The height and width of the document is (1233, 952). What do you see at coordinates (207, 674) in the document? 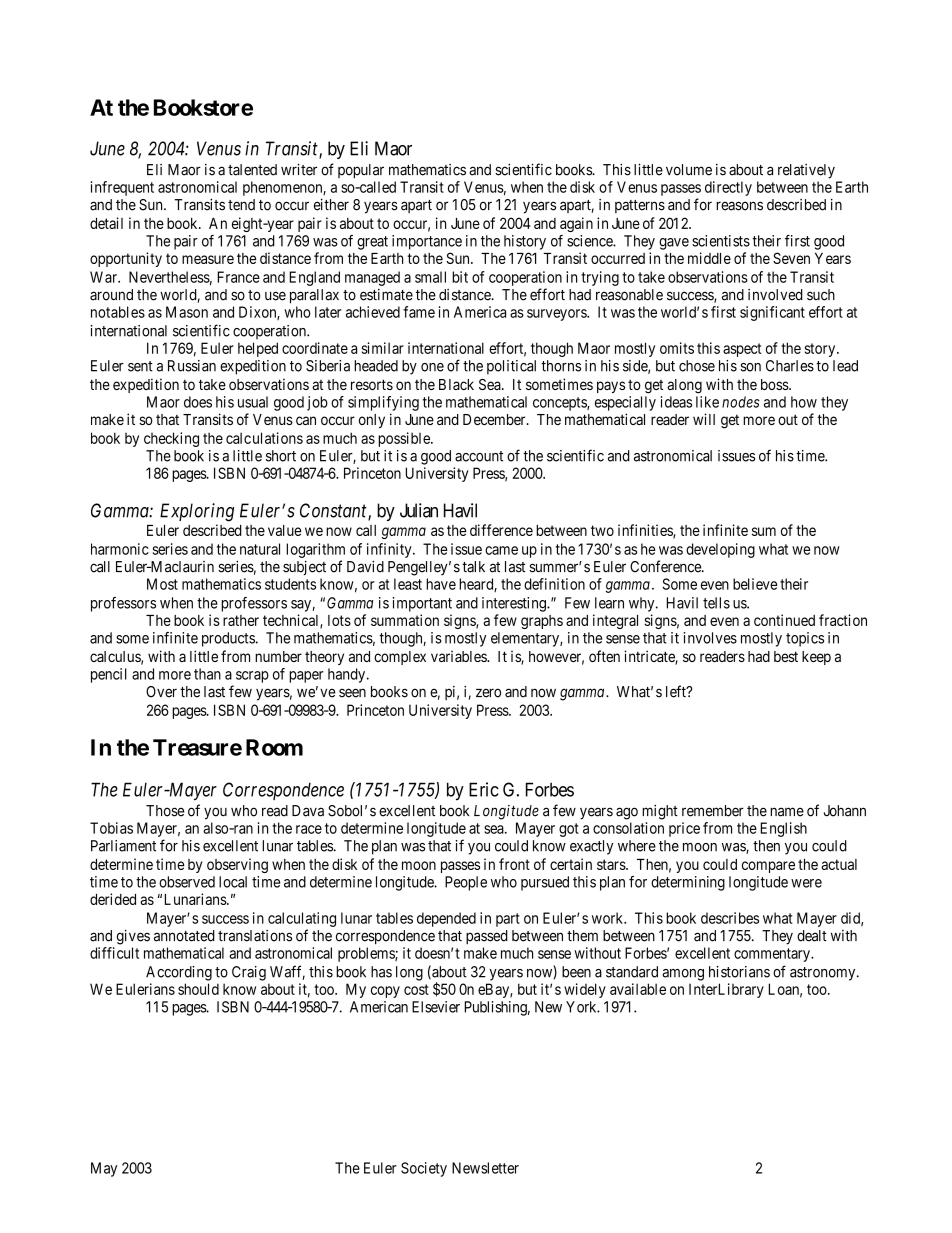
I see `than` at bounding box center [207, 674].
